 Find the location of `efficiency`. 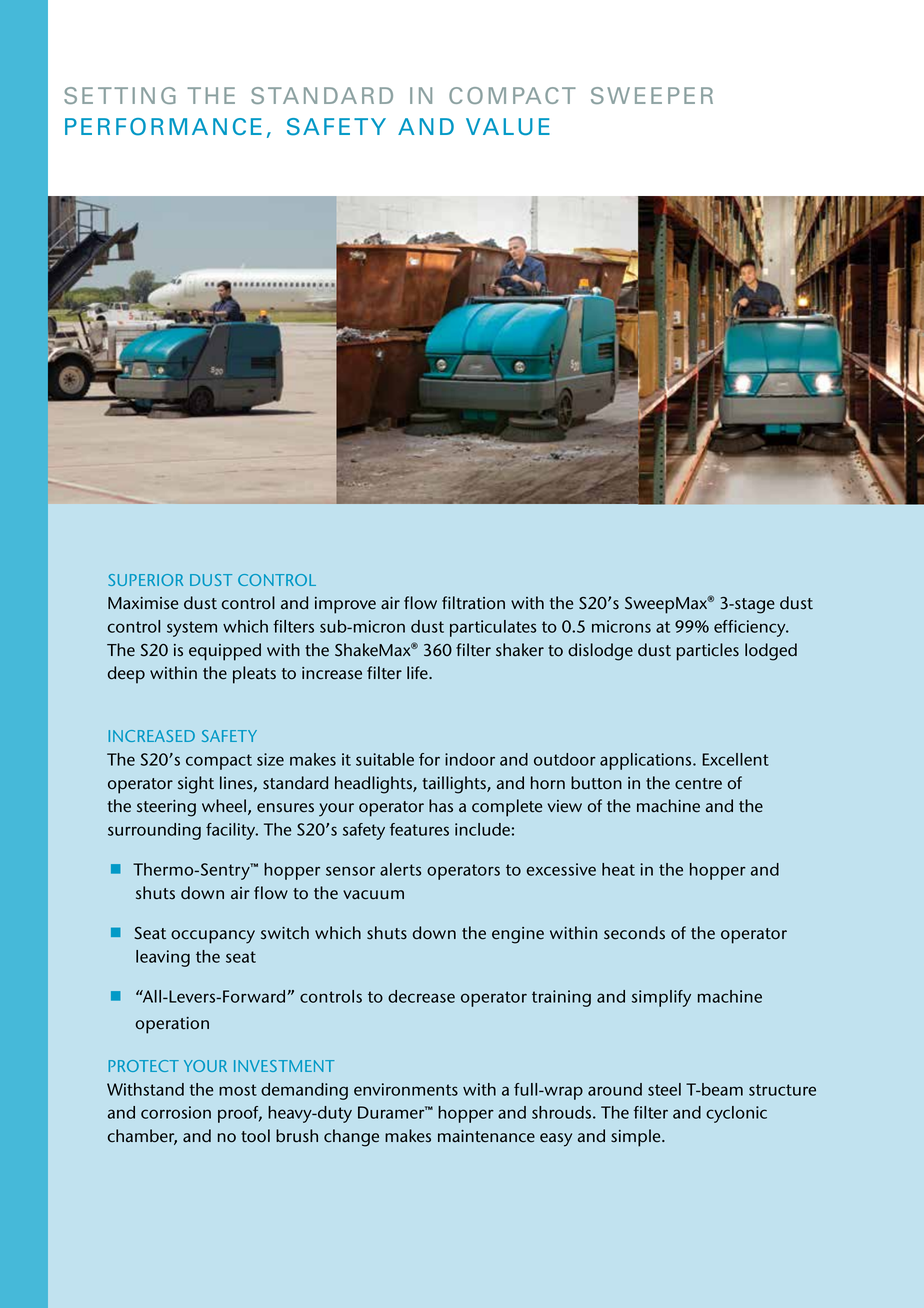

efficiency is located at coordinates (751, 628).
